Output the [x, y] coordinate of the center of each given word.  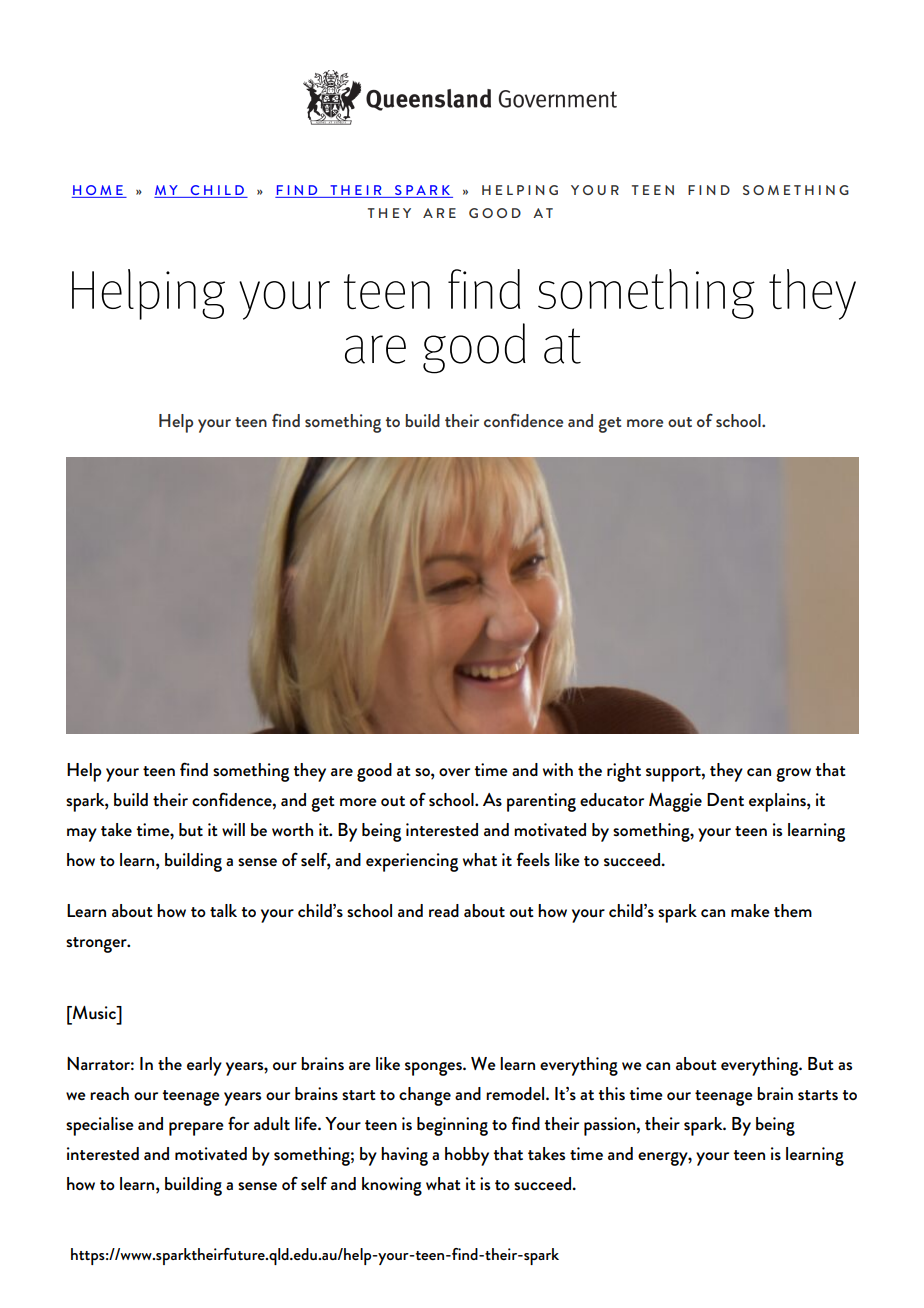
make [750, 910]
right [624, 772]
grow [793, 775]
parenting [541, 802]
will [233, 829]
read [444, 910]
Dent [725, 799]
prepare [196, 1129]
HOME [98, 191]
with [558, 769]
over [454, 772]
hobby [467, 1156]
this [611, 1093]
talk [223, 910]
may [82, 835]
